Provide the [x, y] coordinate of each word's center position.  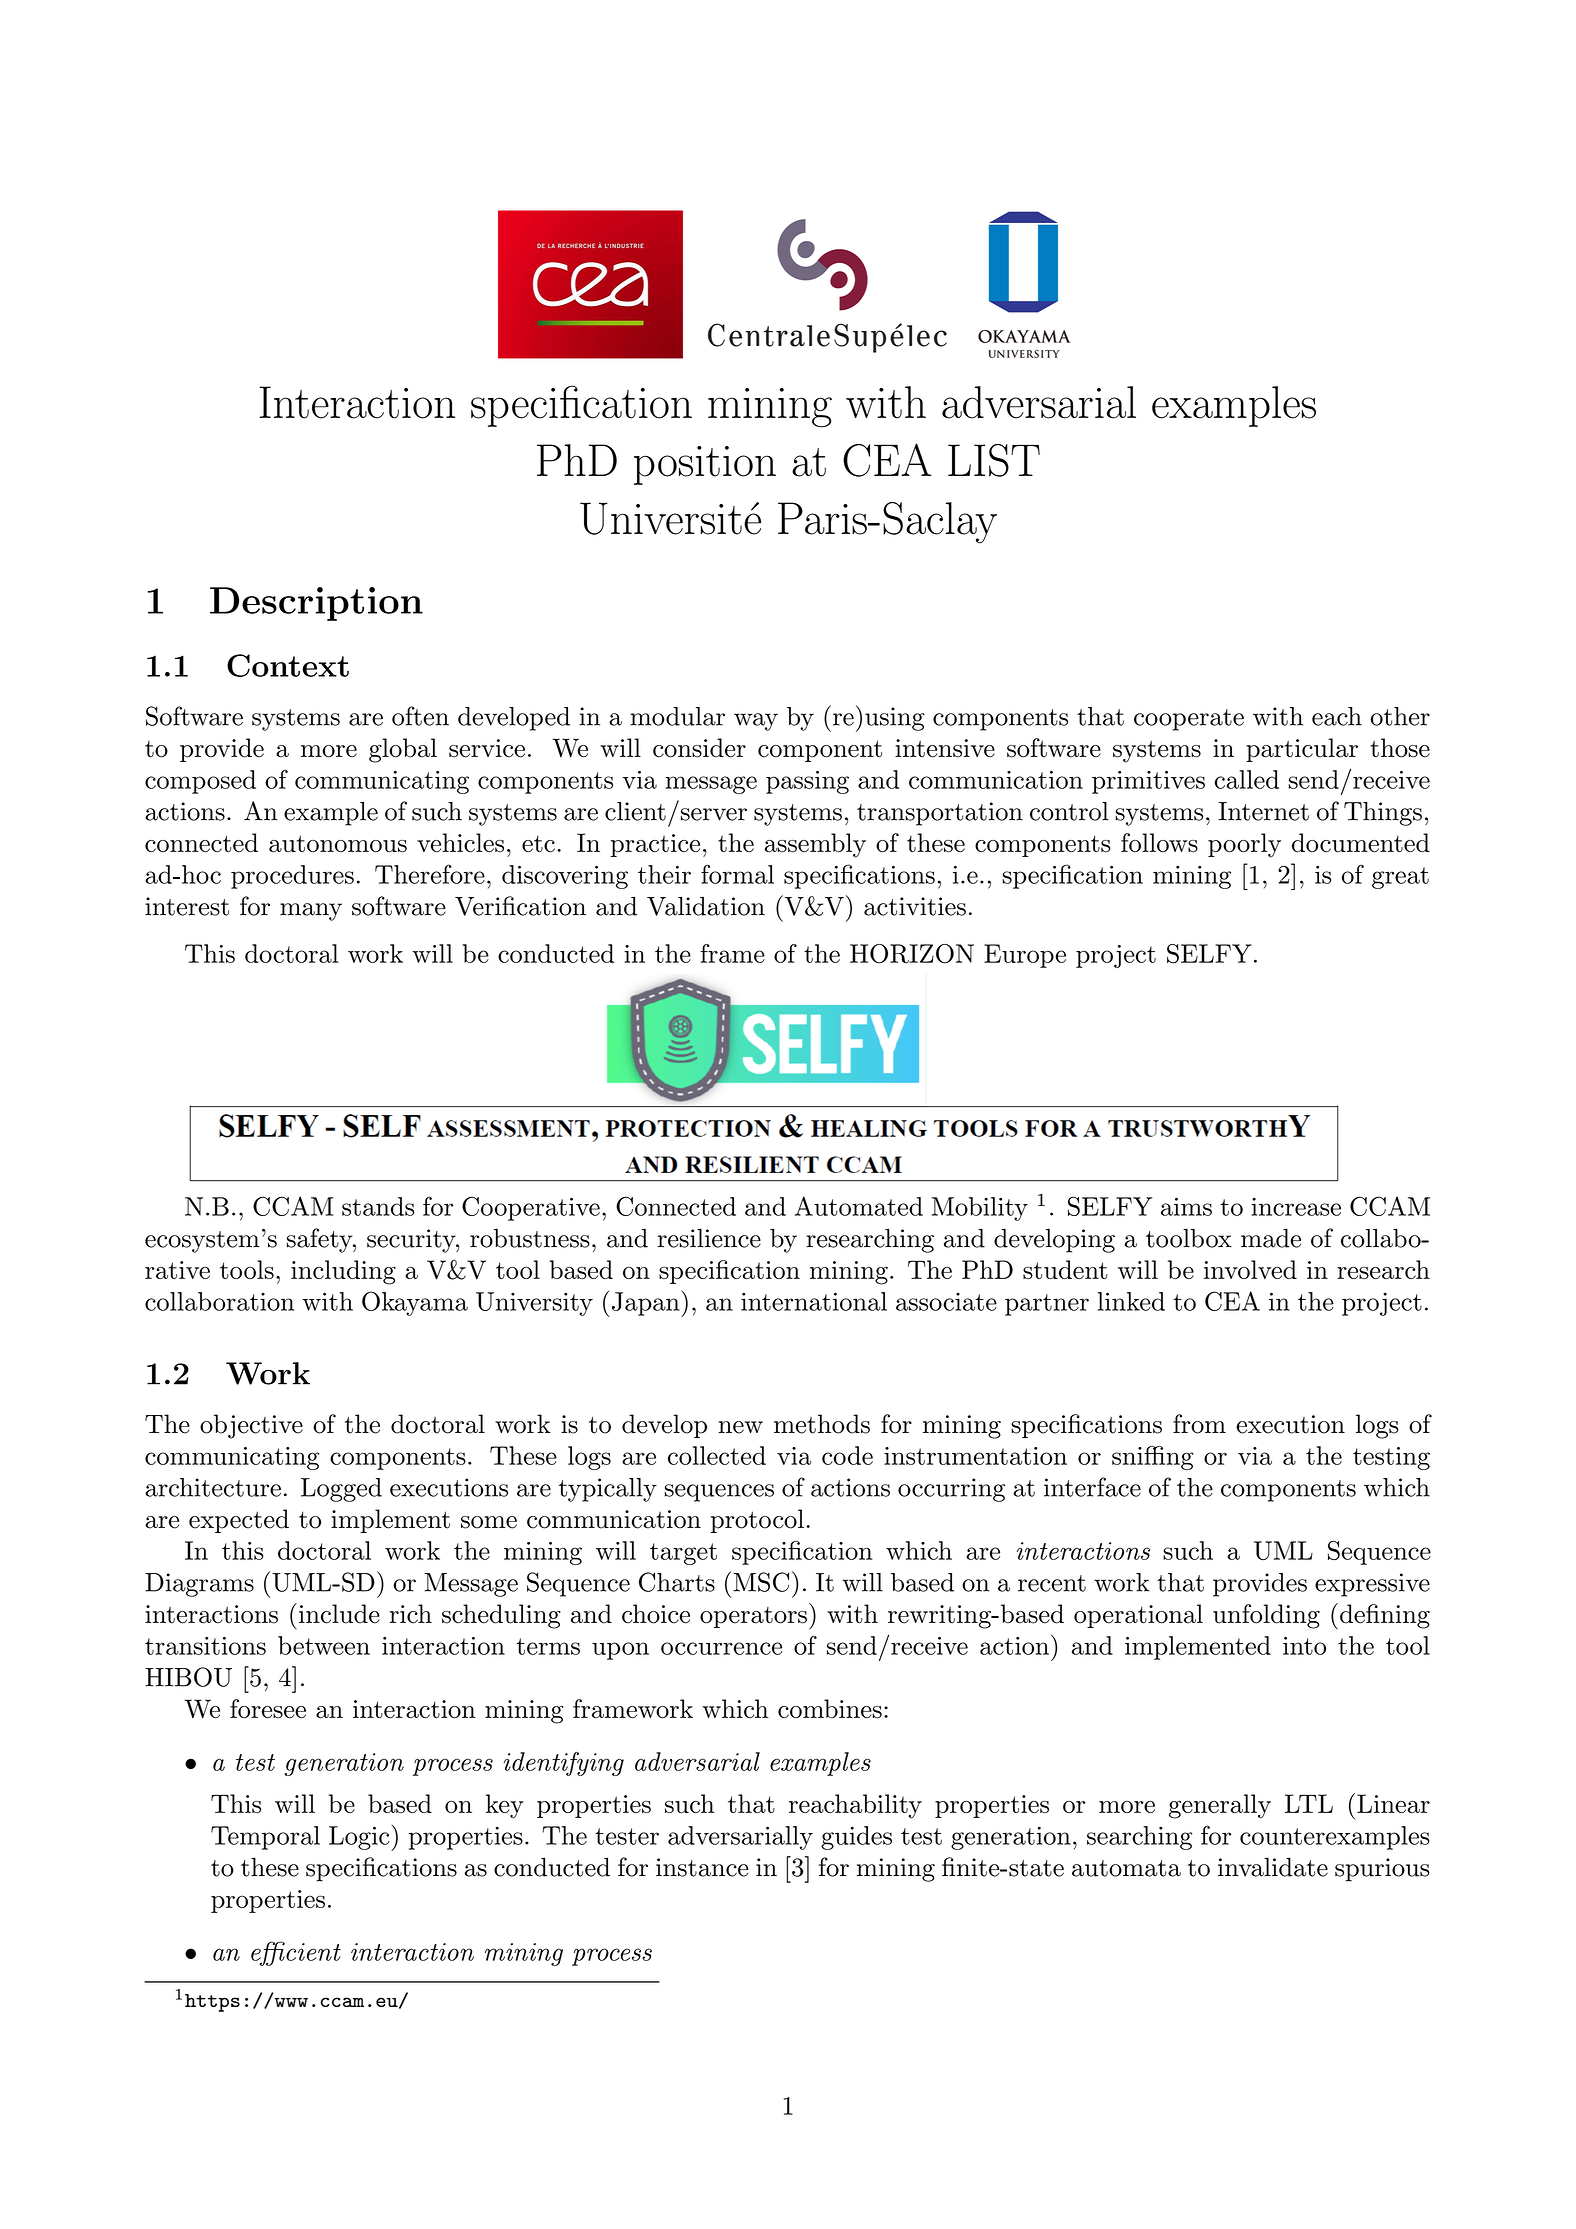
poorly [1244, 845]
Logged [341, 1490]
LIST [994, 460]
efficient [296, 1953]
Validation [706, 906]
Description [316, 604]
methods [822, 1424]
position [705, 465]
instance [702, 1867]
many [311, 912]
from [1199, 1424]
